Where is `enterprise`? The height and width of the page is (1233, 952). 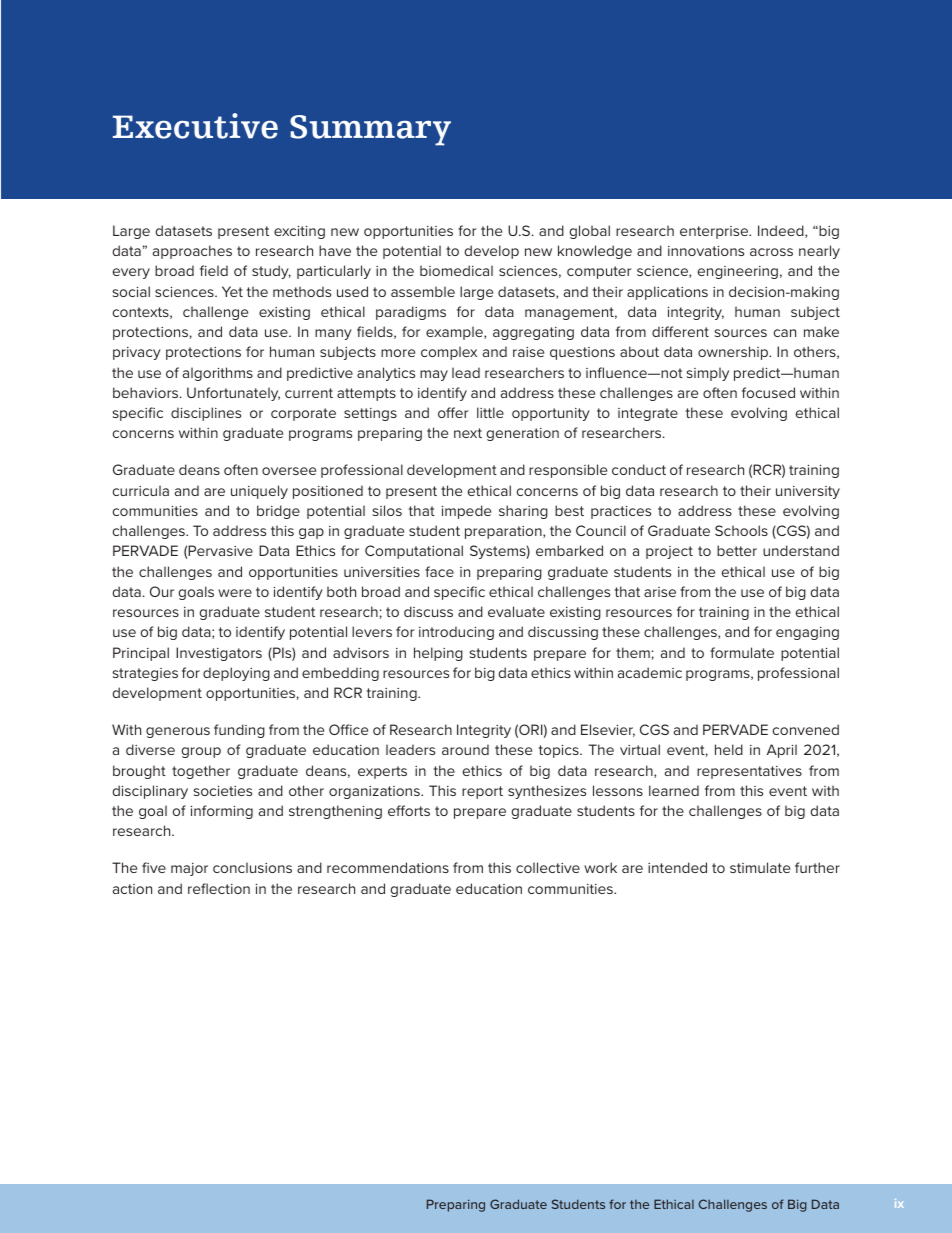
enterprise is located at coordinates (715, 232).
